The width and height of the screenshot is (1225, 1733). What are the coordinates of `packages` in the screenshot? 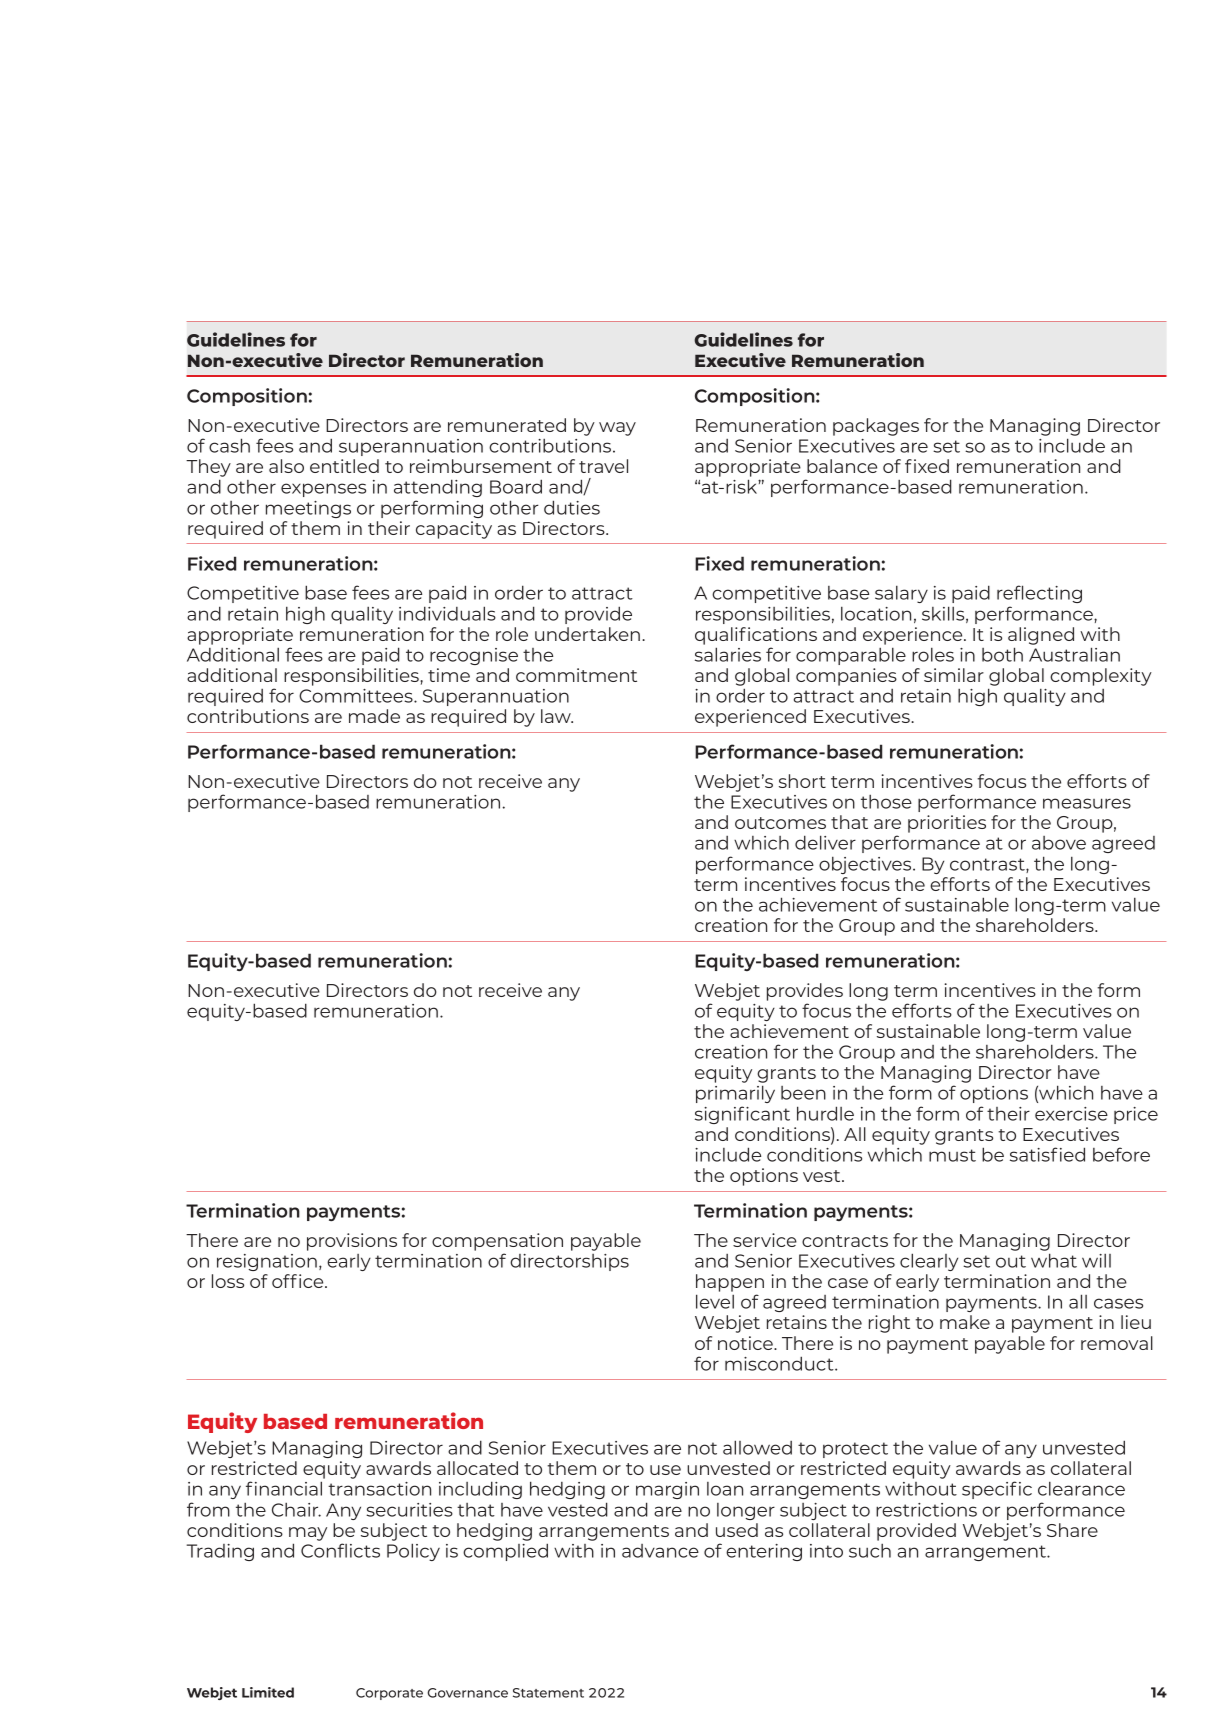 It's located at (876, 427).
